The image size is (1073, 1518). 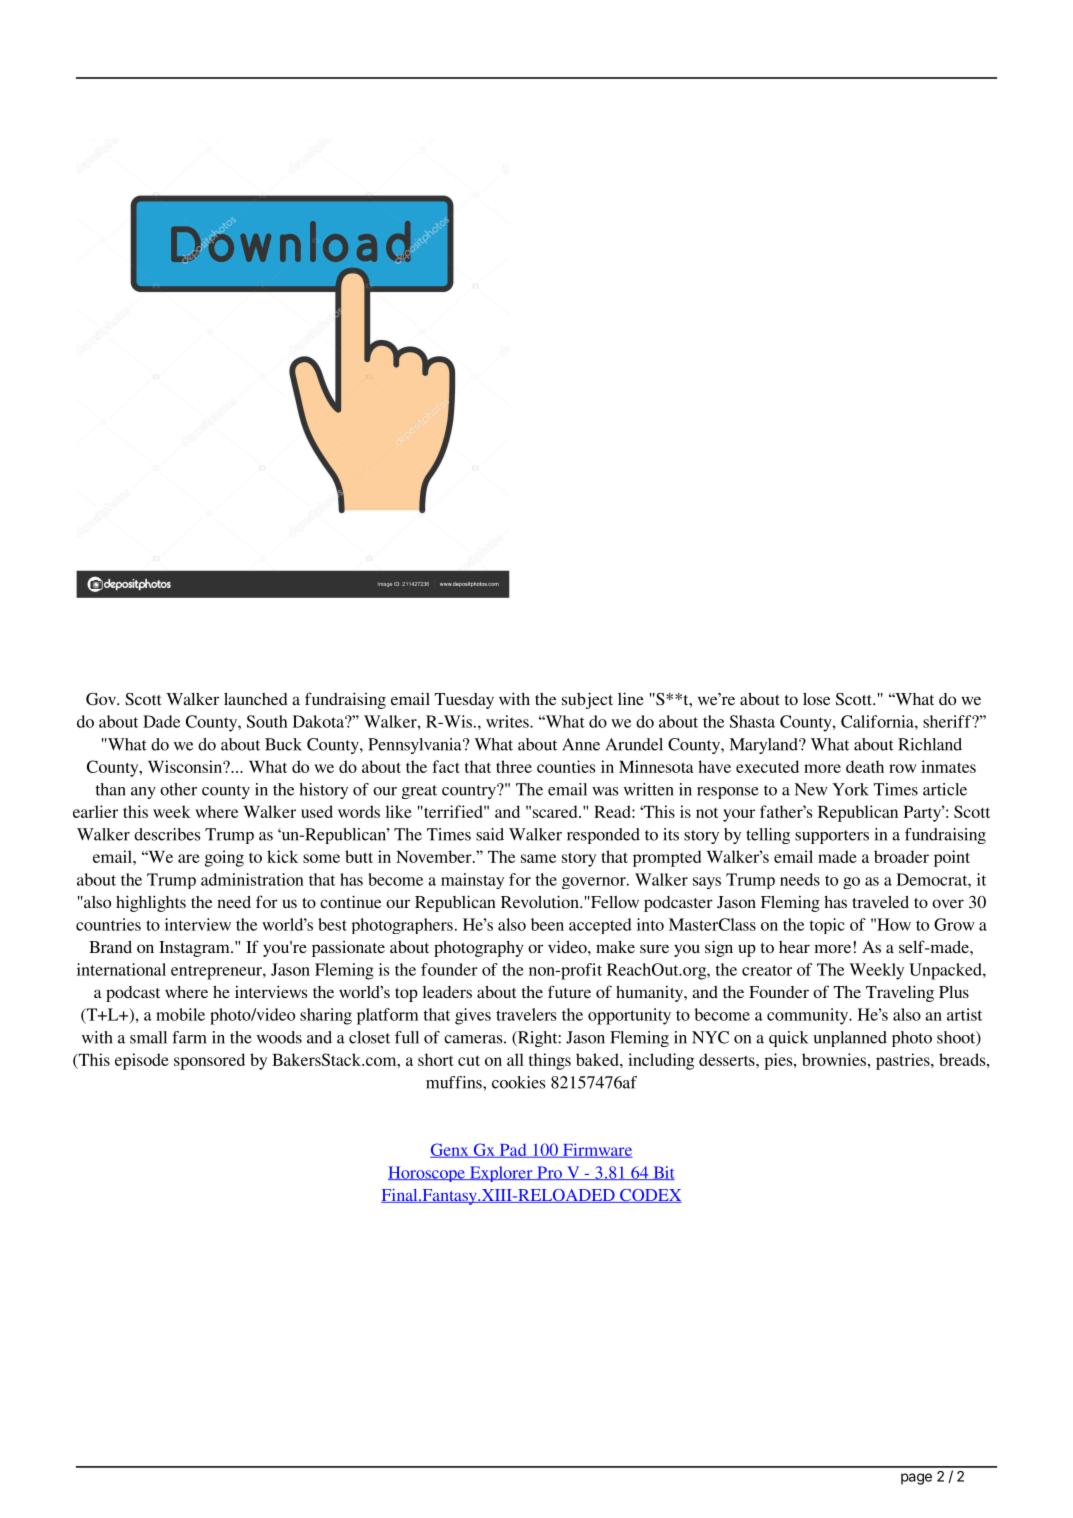 What do you see at coordinates (427, 1174) in the screenshot?
I see `Horoscope` at bounding box center [427, 1174].
